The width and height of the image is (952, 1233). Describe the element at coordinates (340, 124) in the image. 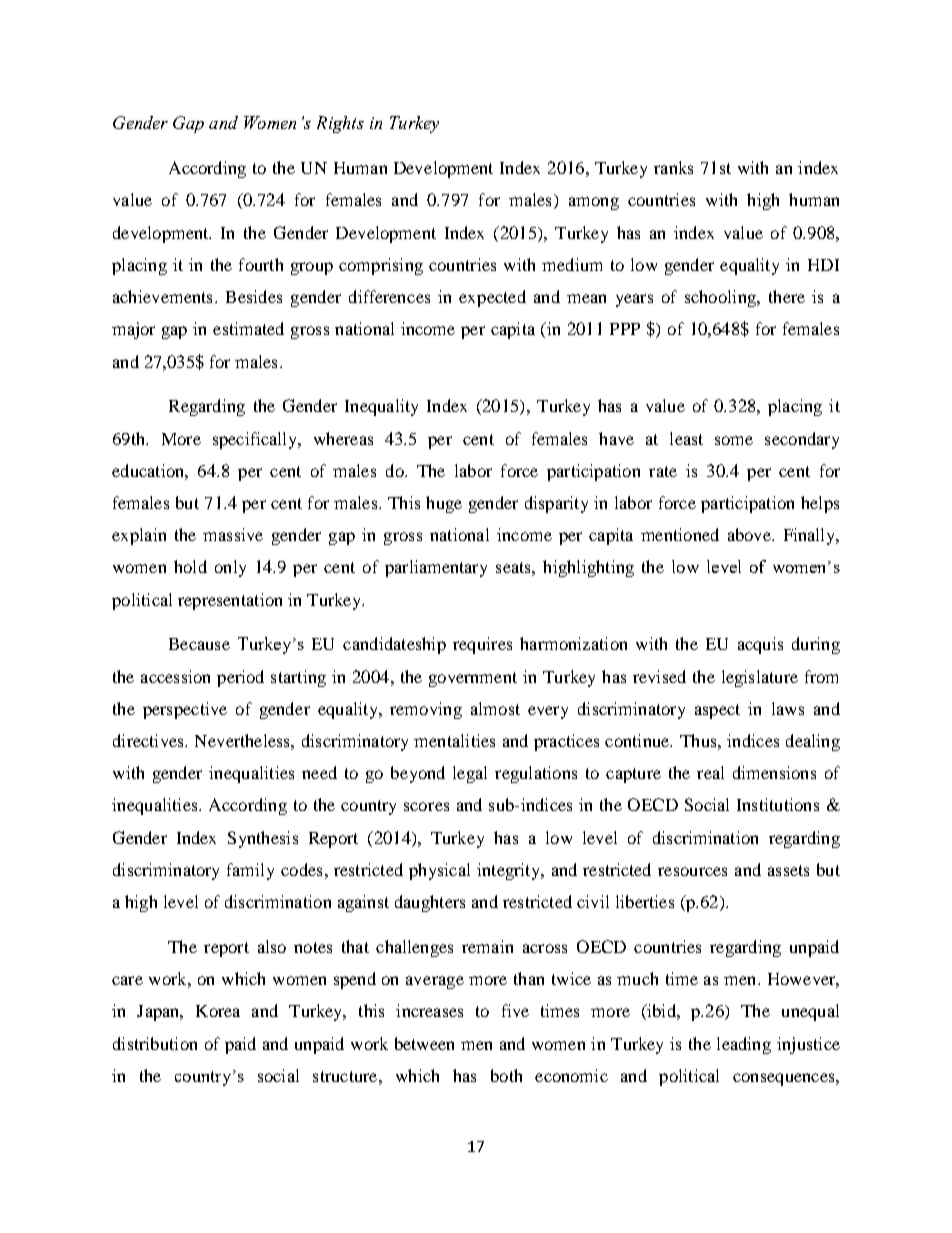

I see `Rights` at that location.
